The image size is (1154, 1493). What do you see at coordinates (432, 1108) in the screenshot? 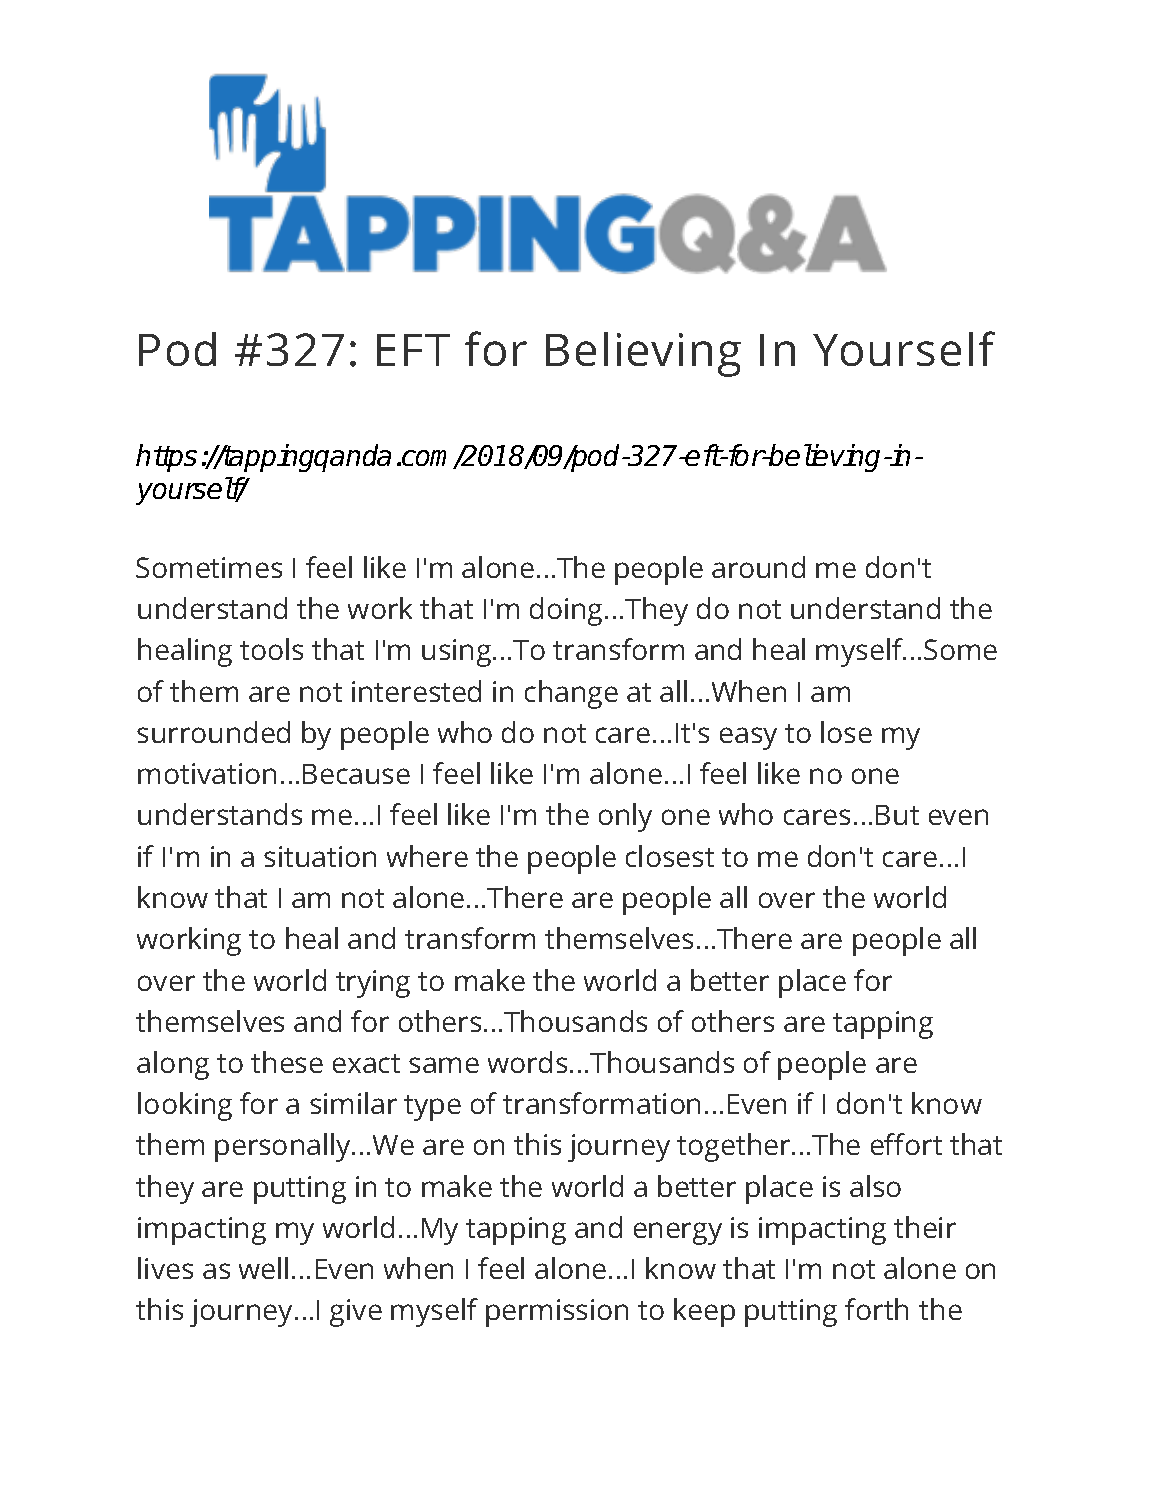
I see `type` at bounding box center [432, 1108].
